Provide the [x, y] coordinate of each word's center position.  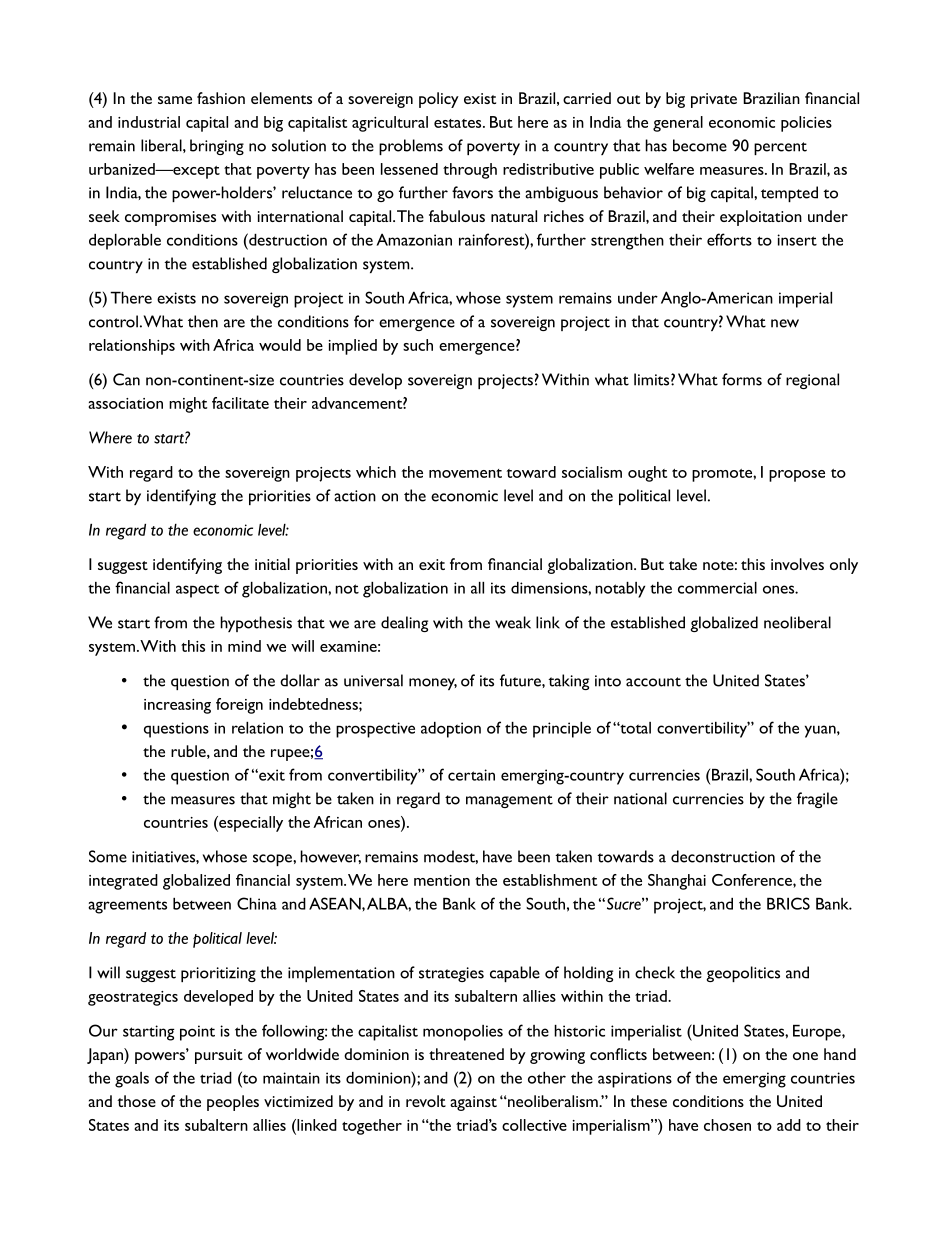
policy [439, 100]
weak [513, 622]
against [473, 1103]
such [418, 345]
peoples [233, 1103]
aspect [197, 591]
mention [442, 880]
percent [780, 148]
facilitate [240, 403]
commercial [717, 588]
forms [742, 379]
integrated [123, 882]
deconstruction [723, 856]
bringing [217, 147]
